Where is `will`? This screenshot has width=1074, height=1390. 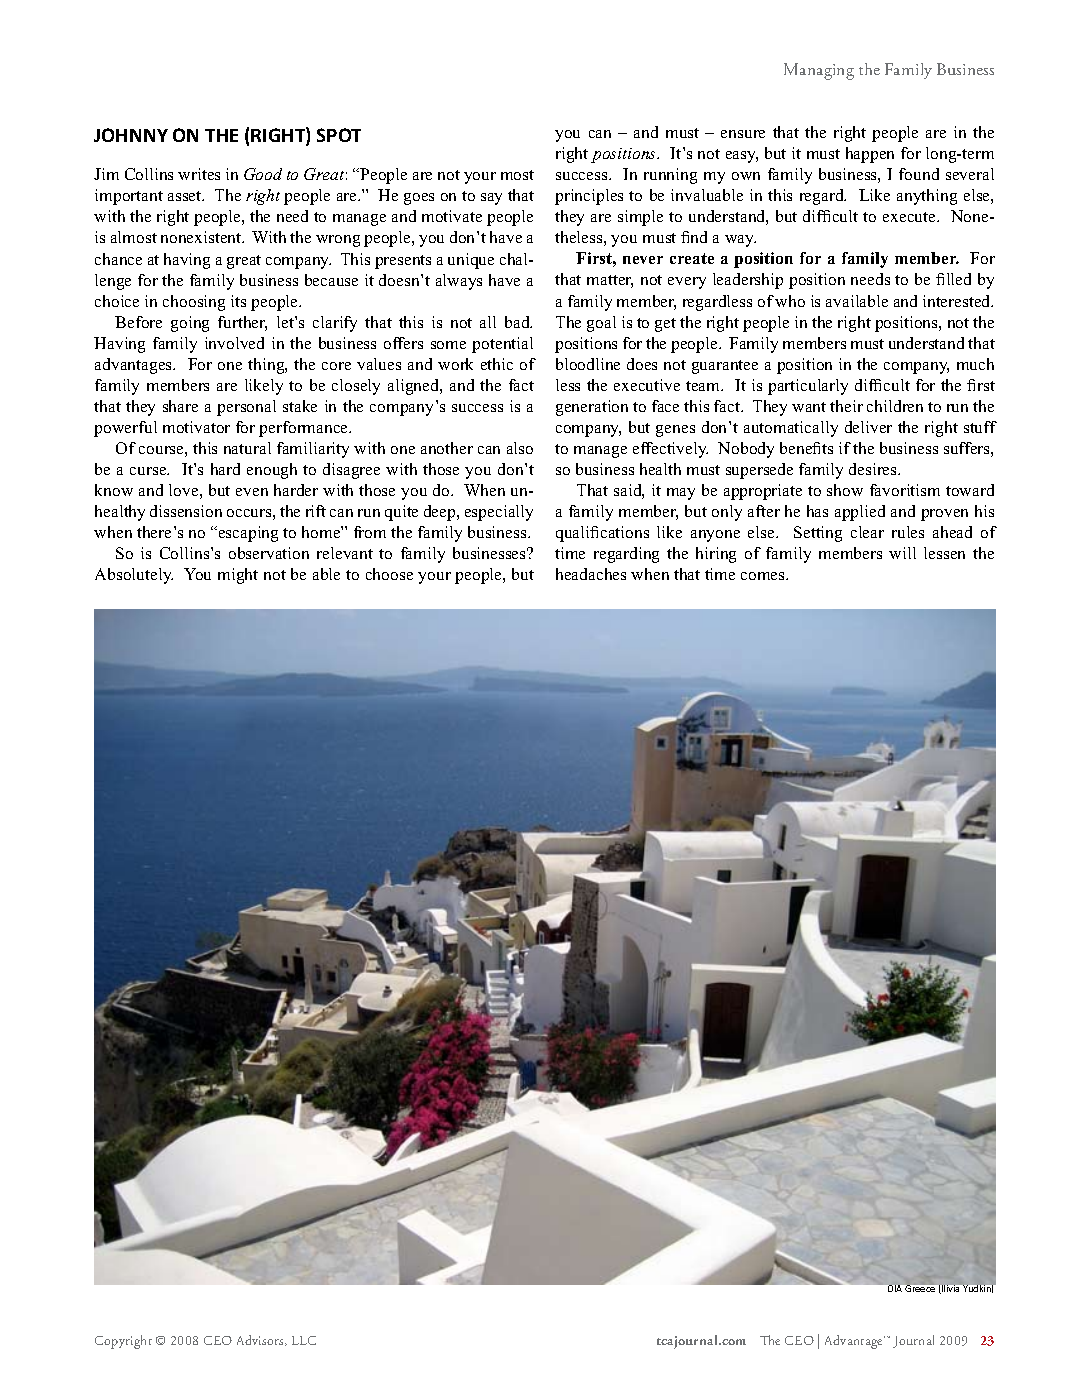 will is located at coordinates (902, 553).
